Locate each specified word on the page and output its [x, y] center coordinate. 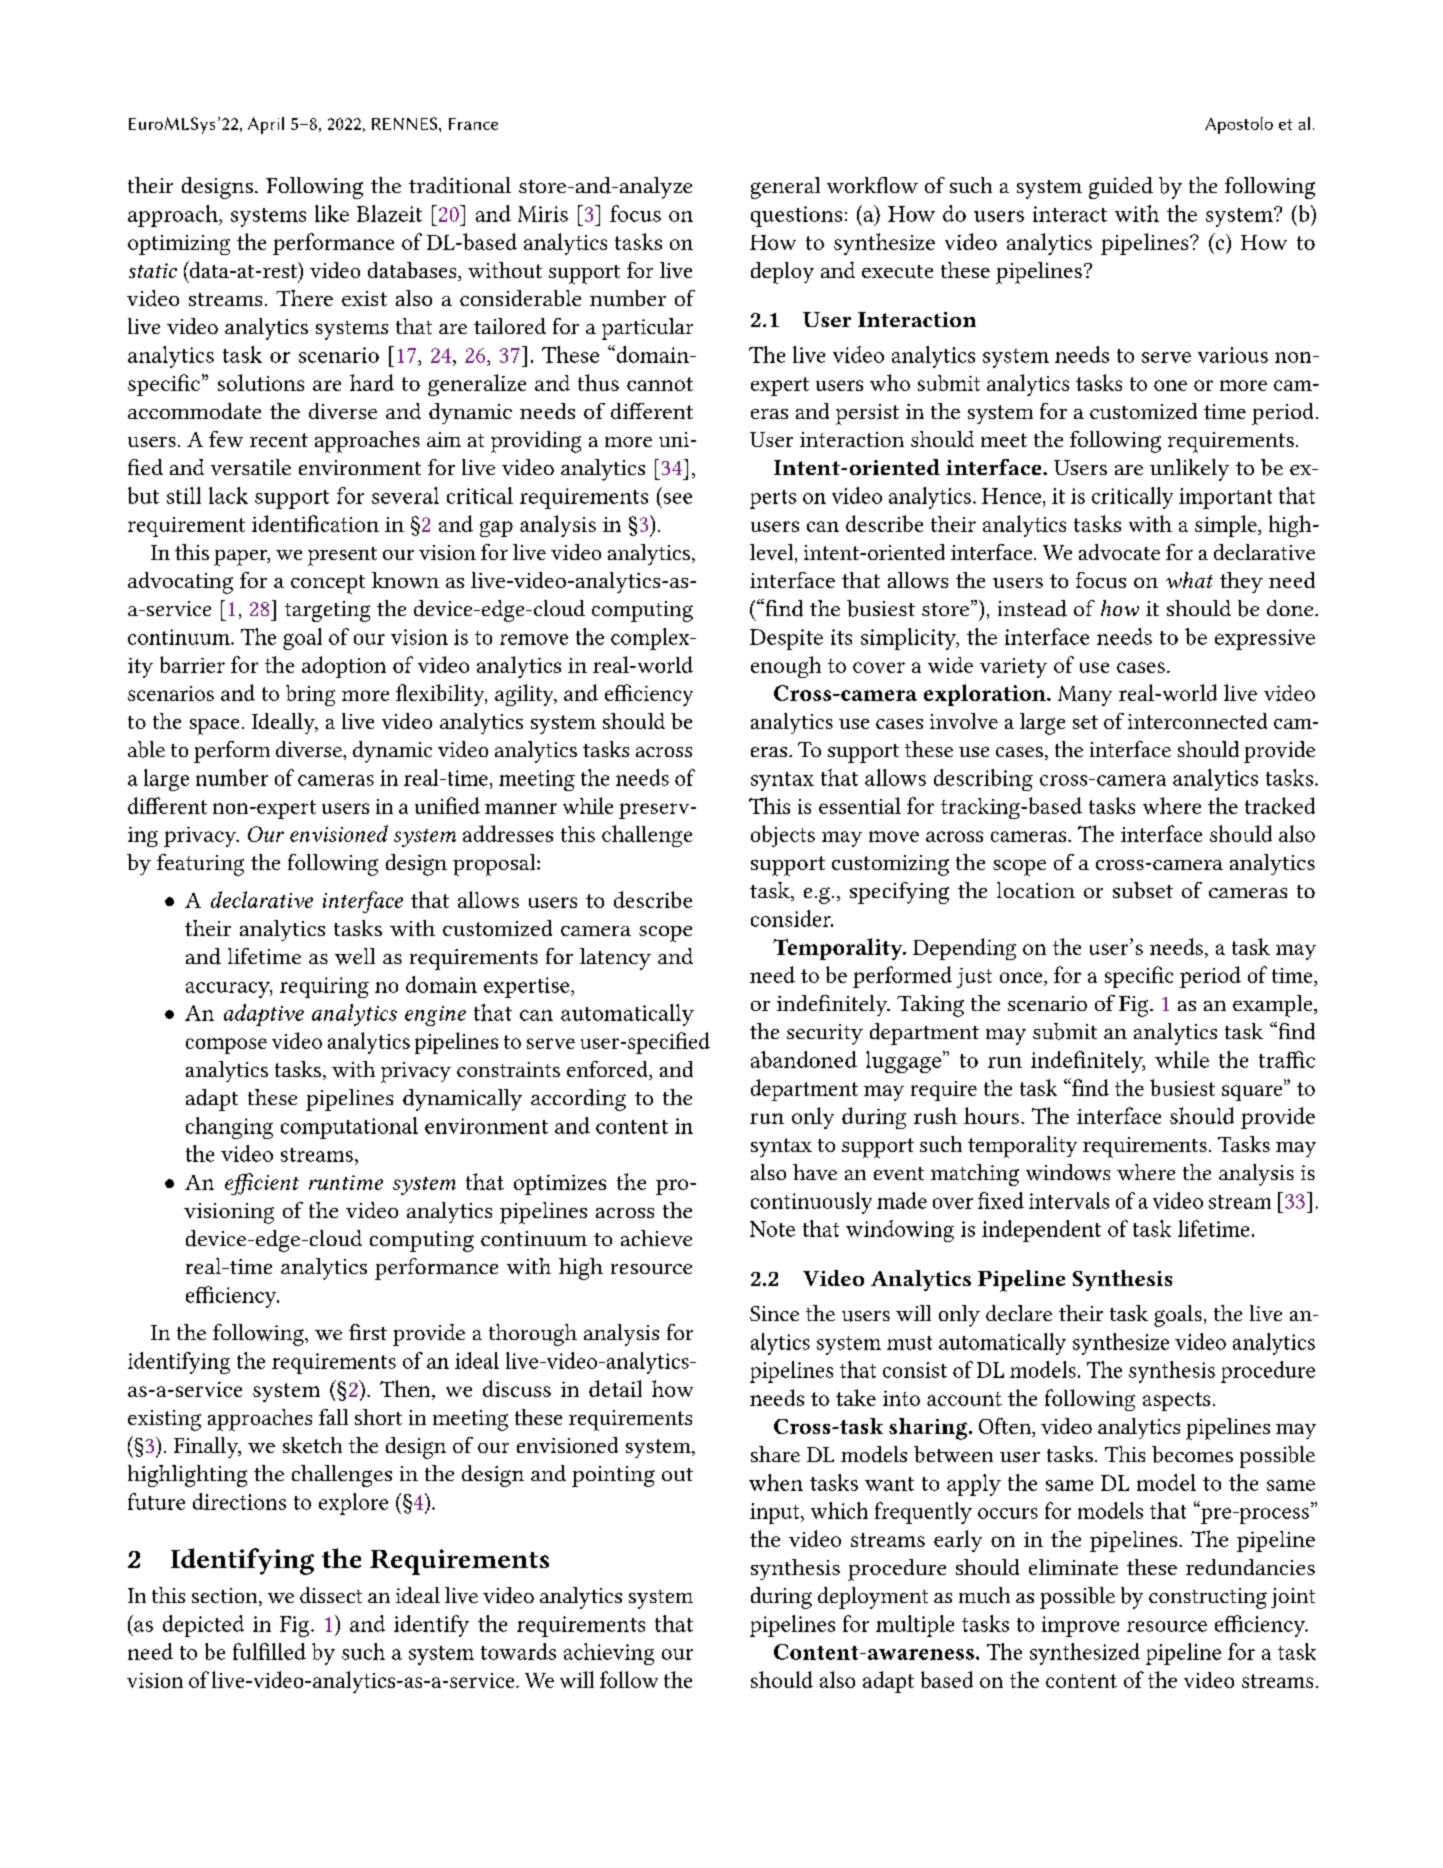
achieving [609, 1654]
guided [1121, 188]
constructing [1208, 1598]
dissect [331, 1595]
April [266, 125]
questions [796, 216]
